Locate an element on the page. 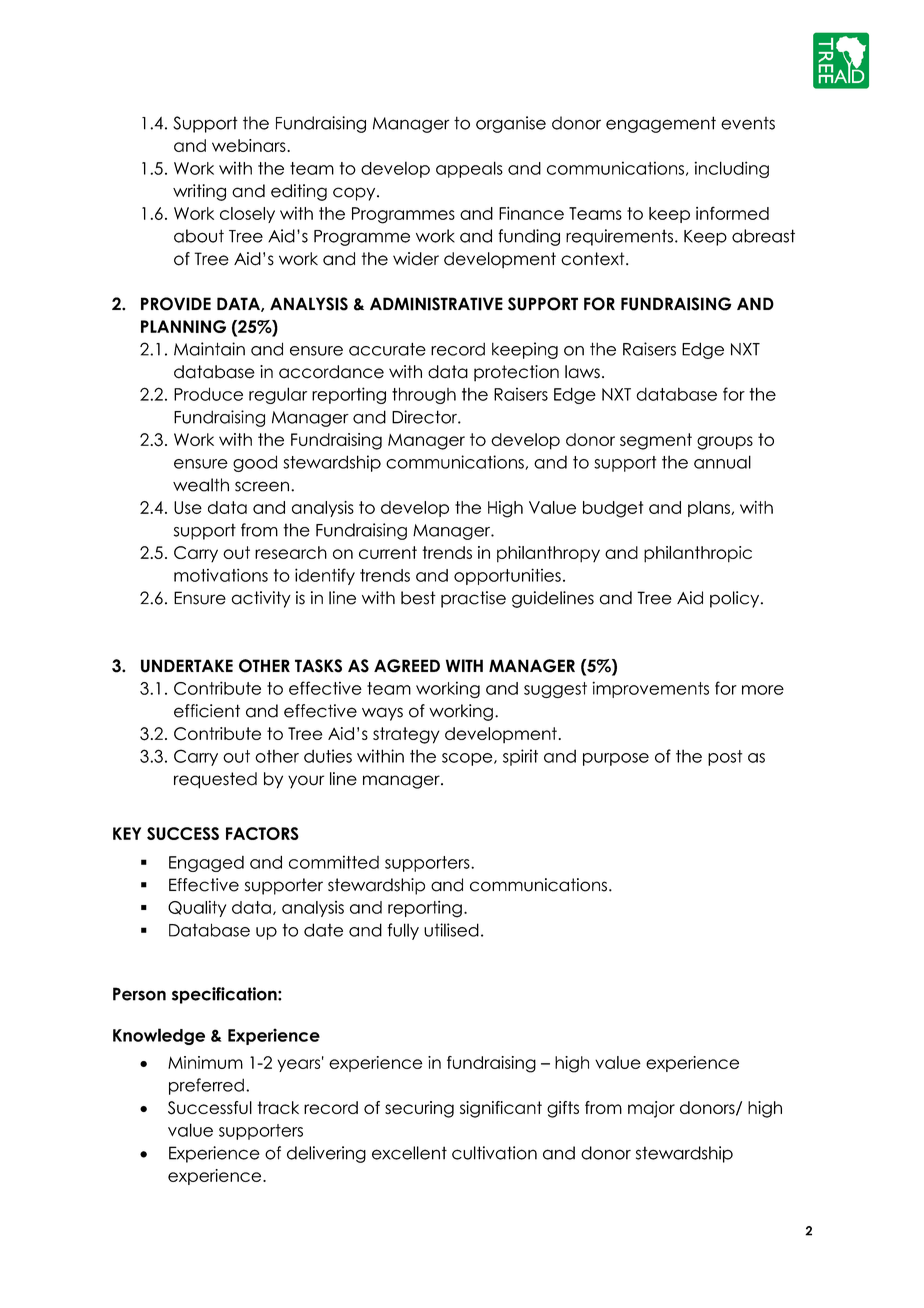 The image size is (924, 1308). engagement is located at coordinates (661, 124).
